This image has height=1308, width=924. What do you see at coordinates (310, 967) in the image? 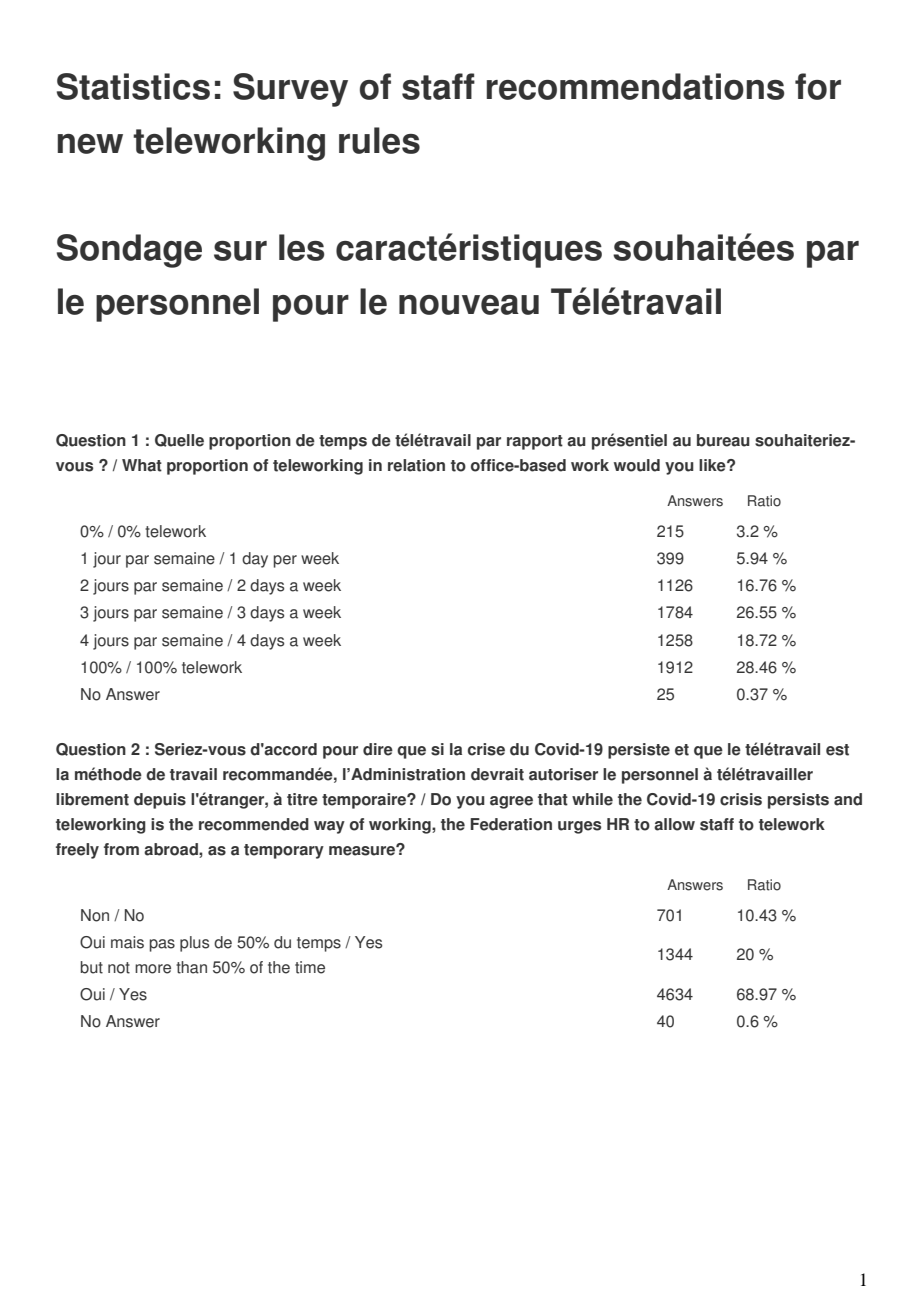
I see `time` at bounding box center [310, 967].
